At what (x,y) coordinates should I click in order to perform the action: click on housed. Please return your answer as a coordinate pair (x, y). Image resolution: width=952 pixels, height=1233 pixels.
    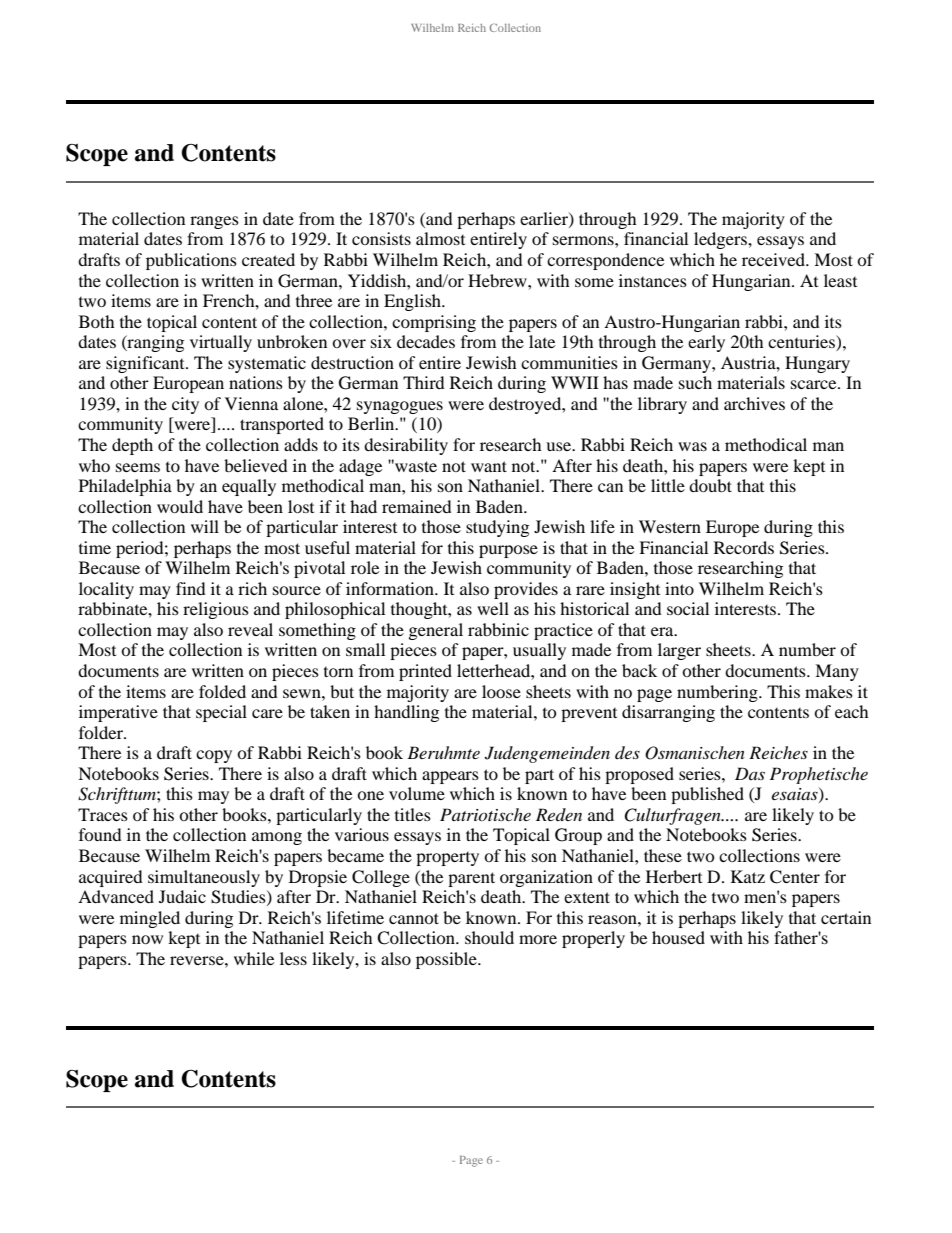
    Looking at the image, I should click on (678, 937).
